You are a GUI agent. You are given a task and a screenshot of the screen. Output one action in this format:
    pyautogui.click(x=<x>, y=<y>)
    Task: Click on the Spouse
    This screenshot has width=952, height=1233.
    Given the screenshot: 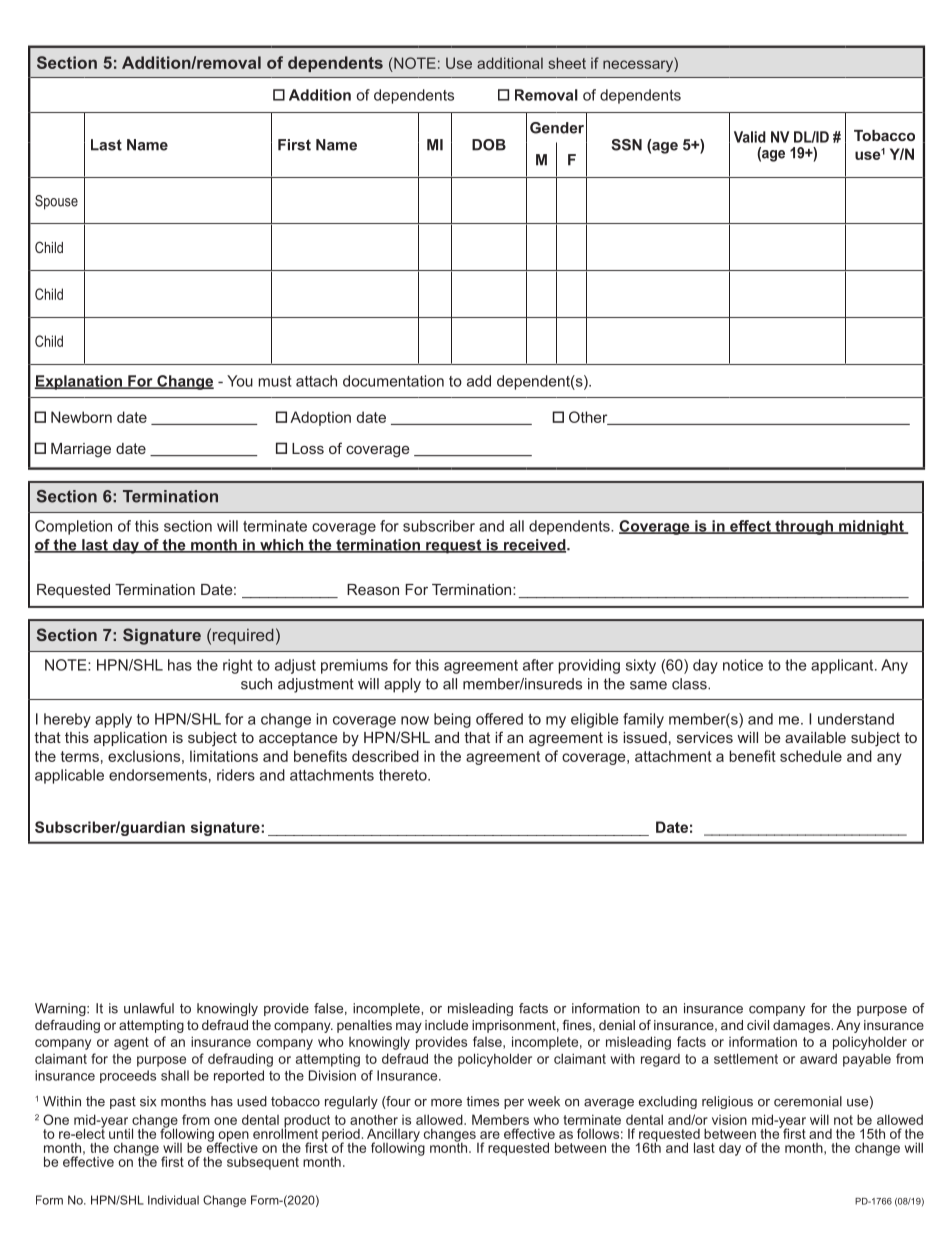 What is the action you would take?
    pyautogui.click(x=56, y=202)
